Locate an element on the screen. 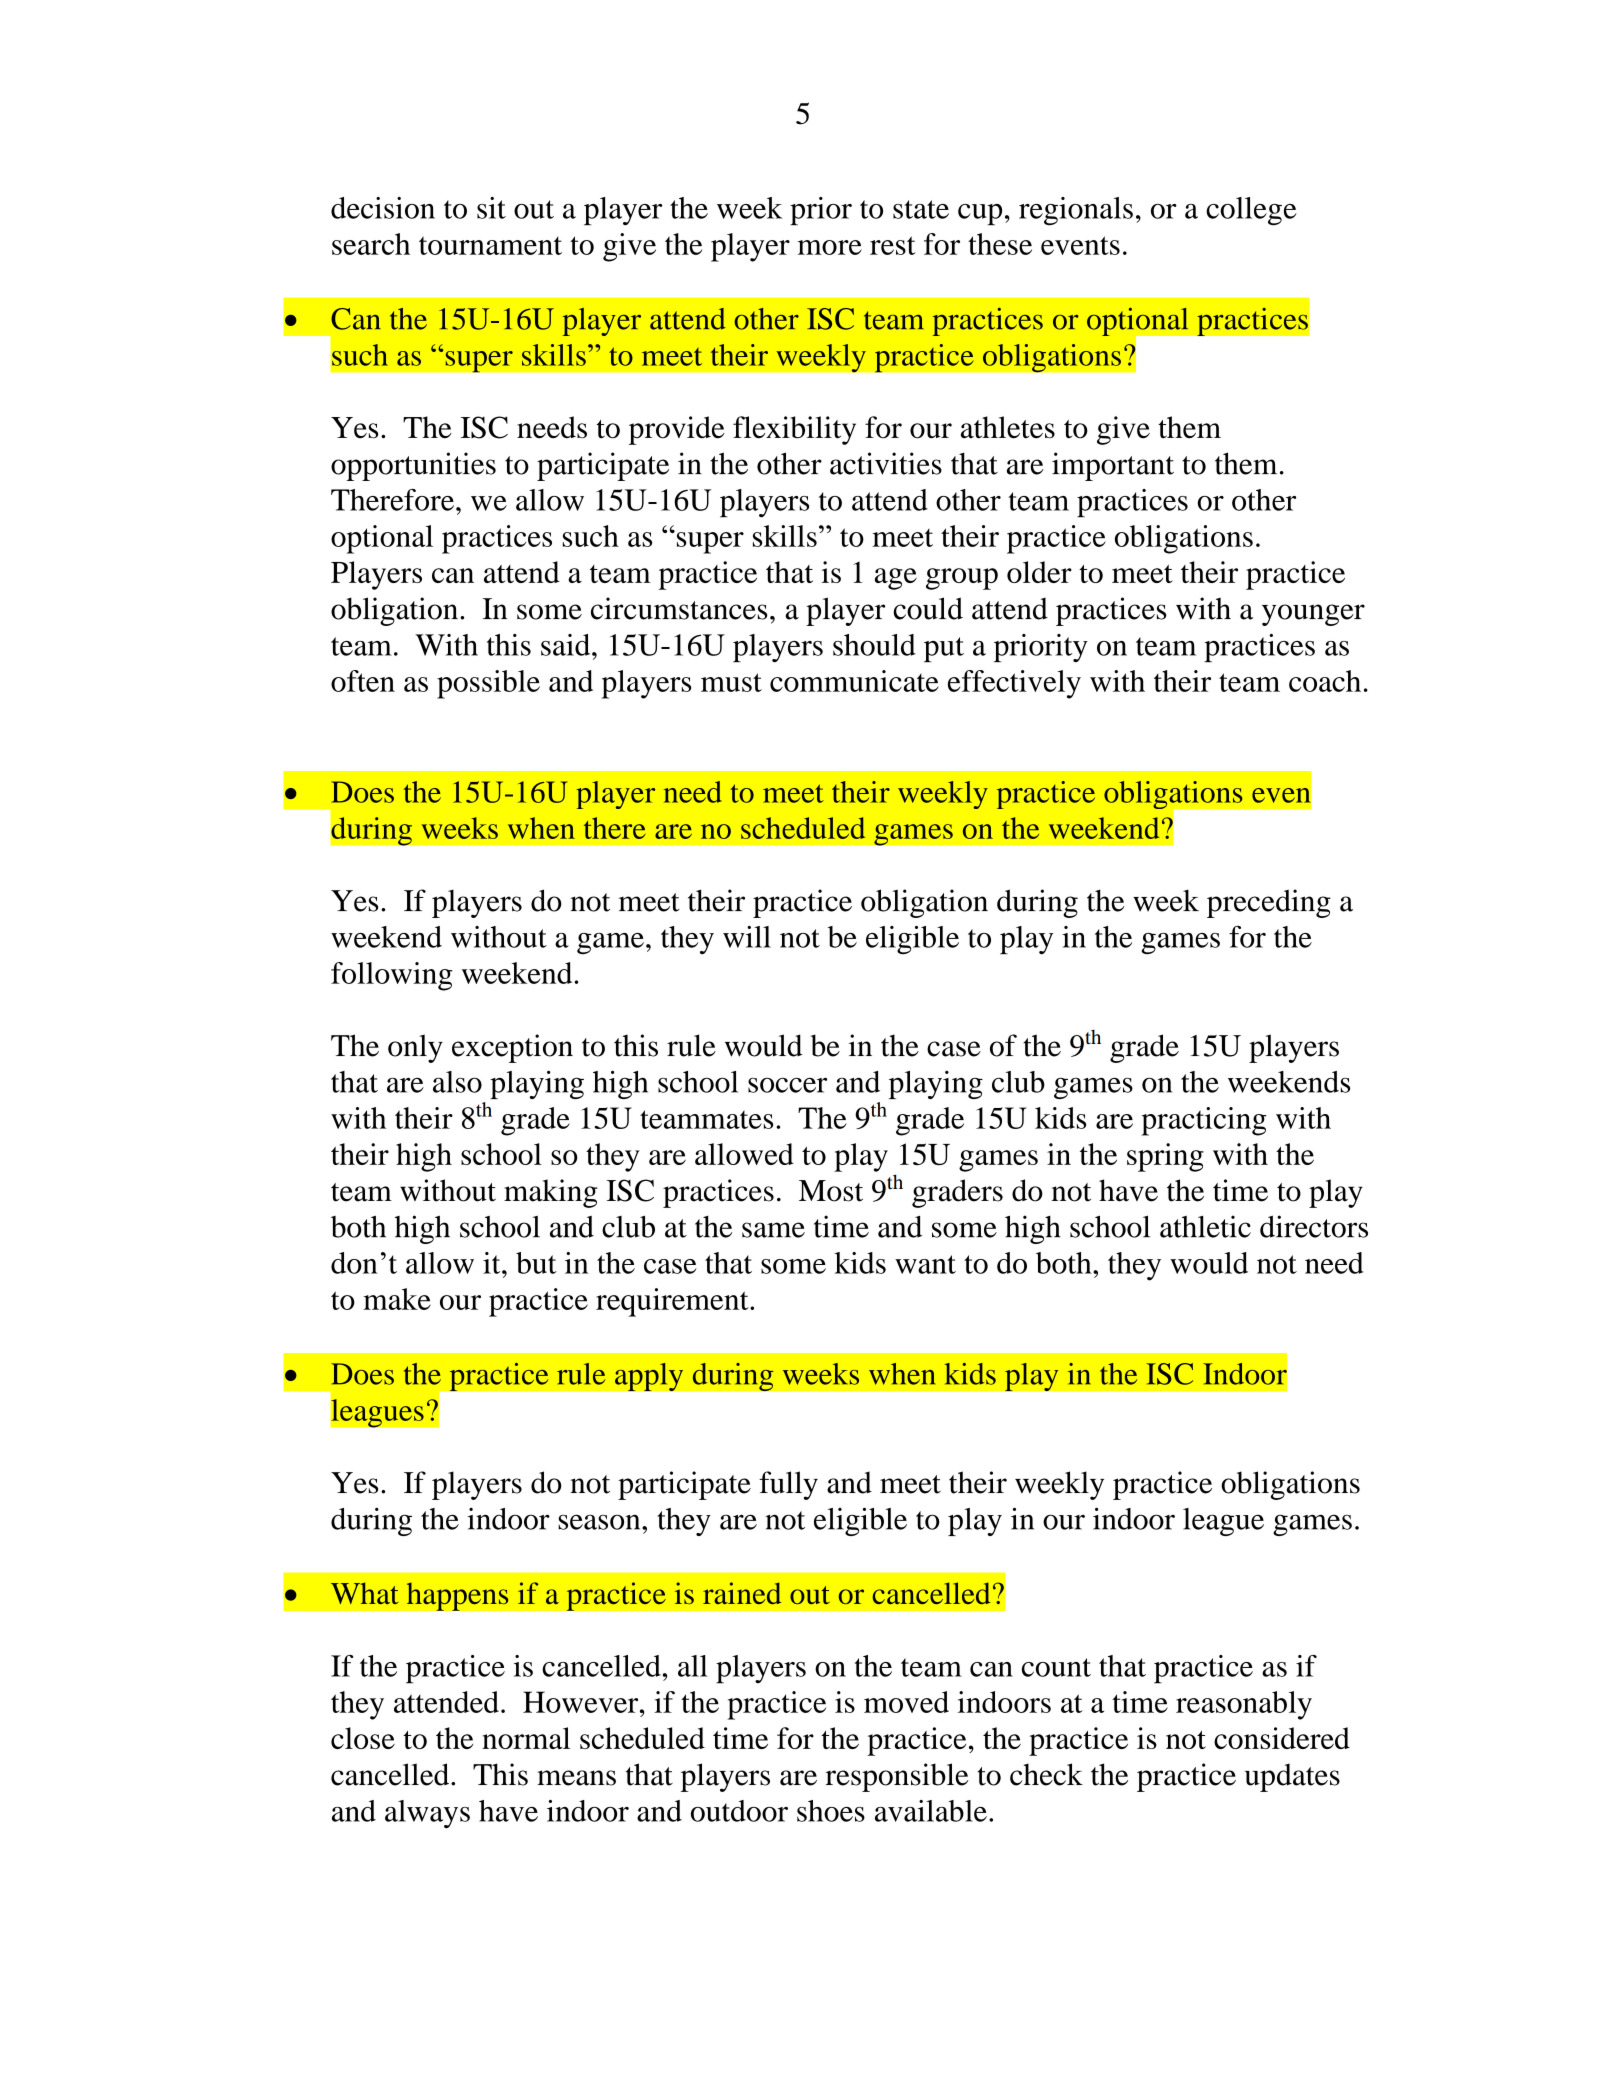  tournament is located at coordinates (490, 245).
